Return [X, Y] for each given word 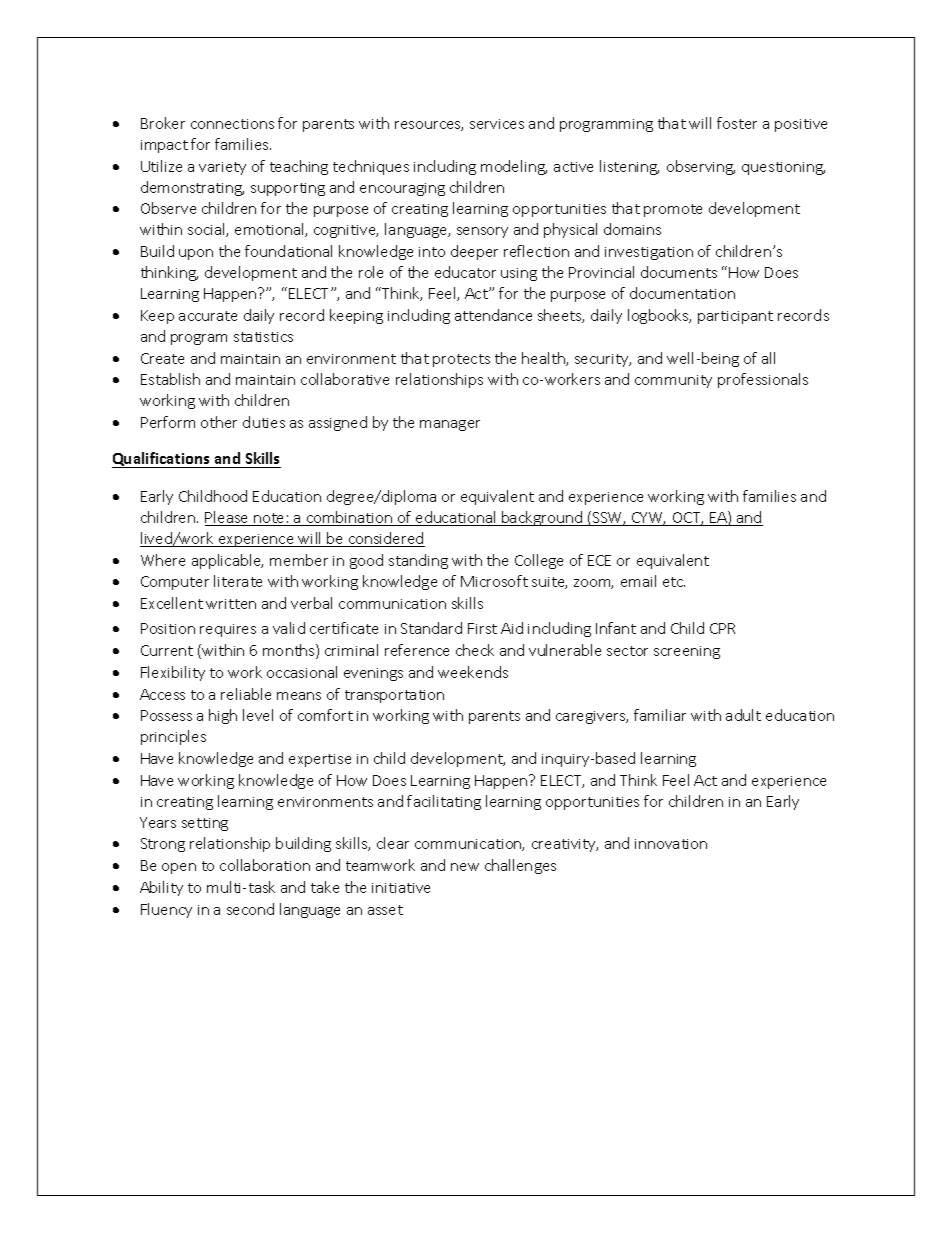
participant [735, 317]
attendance [493, 315]
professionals [763, 380]
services [497, 124]
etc [674, 582]
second [250, 909]
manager [450, 425]
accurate [208, 316]
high [223, 716]
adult [743, 715]
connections [232, 124]
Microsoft [494, 581]
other [219, 422]
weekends [473, 672]
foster [737, 123]
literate [238, 581]
